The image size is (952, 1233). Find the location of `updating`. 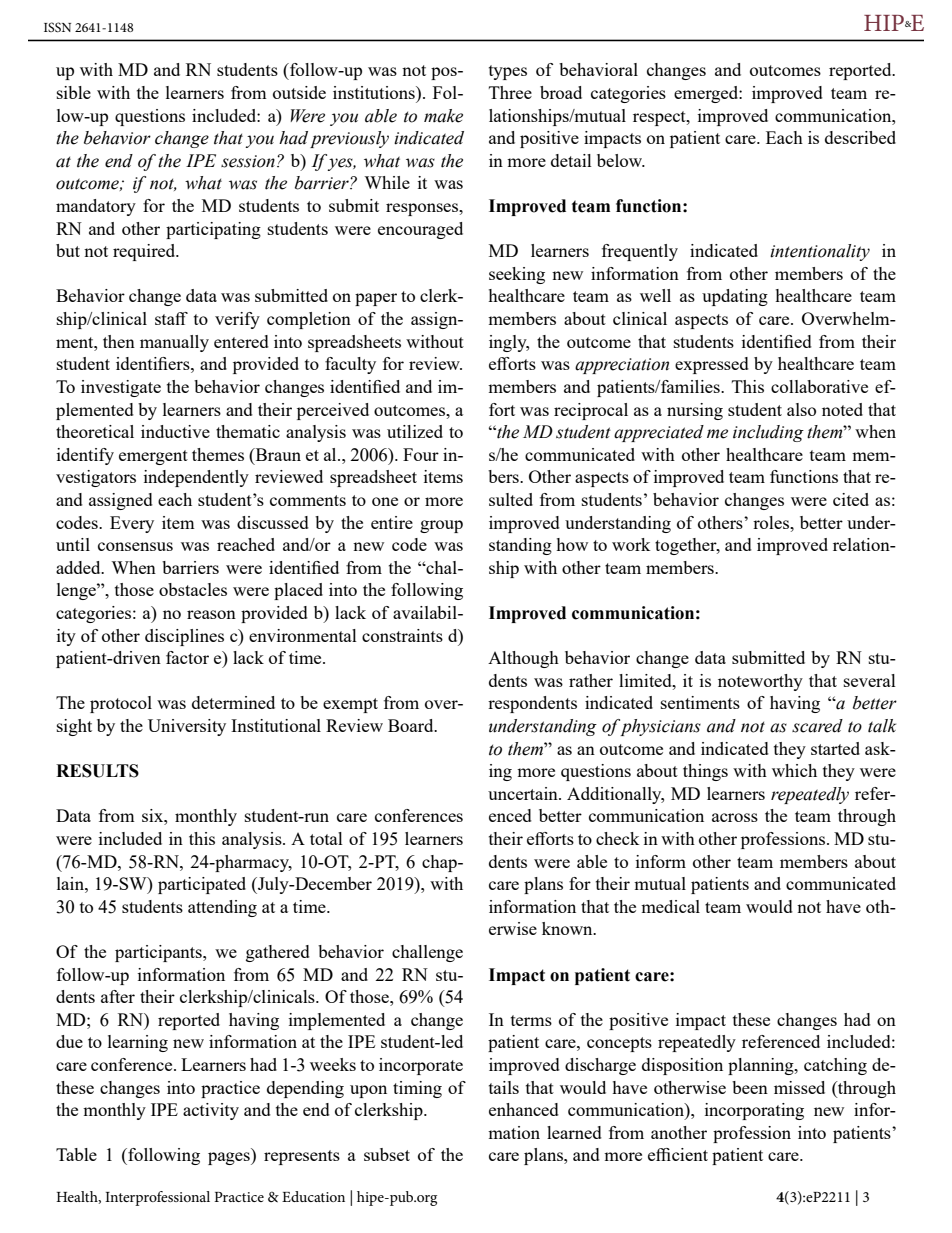

updating is located at coordinates (735, 297).
